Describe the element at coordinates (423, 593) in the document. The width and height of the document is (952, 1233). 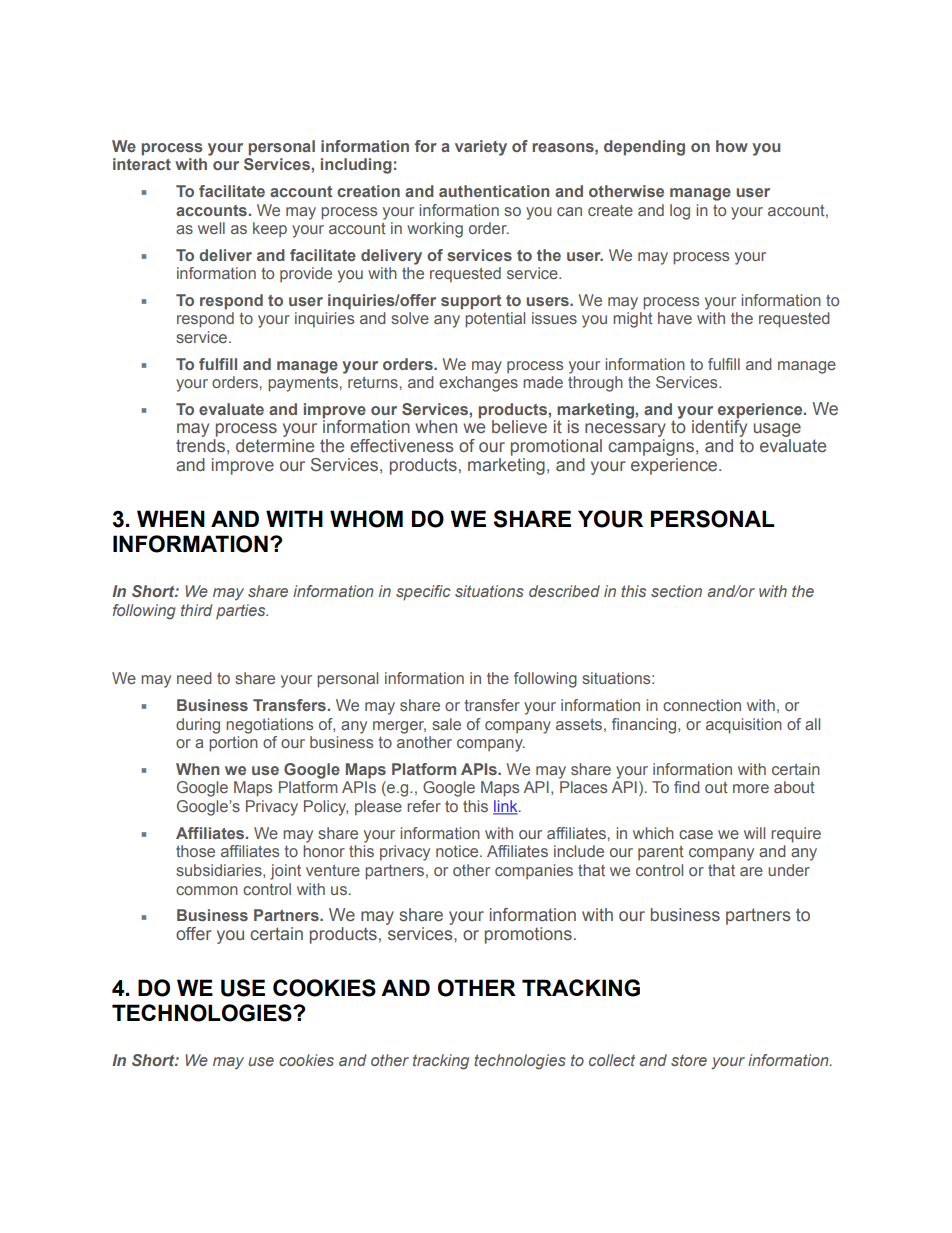
I see `specific` at that location.
